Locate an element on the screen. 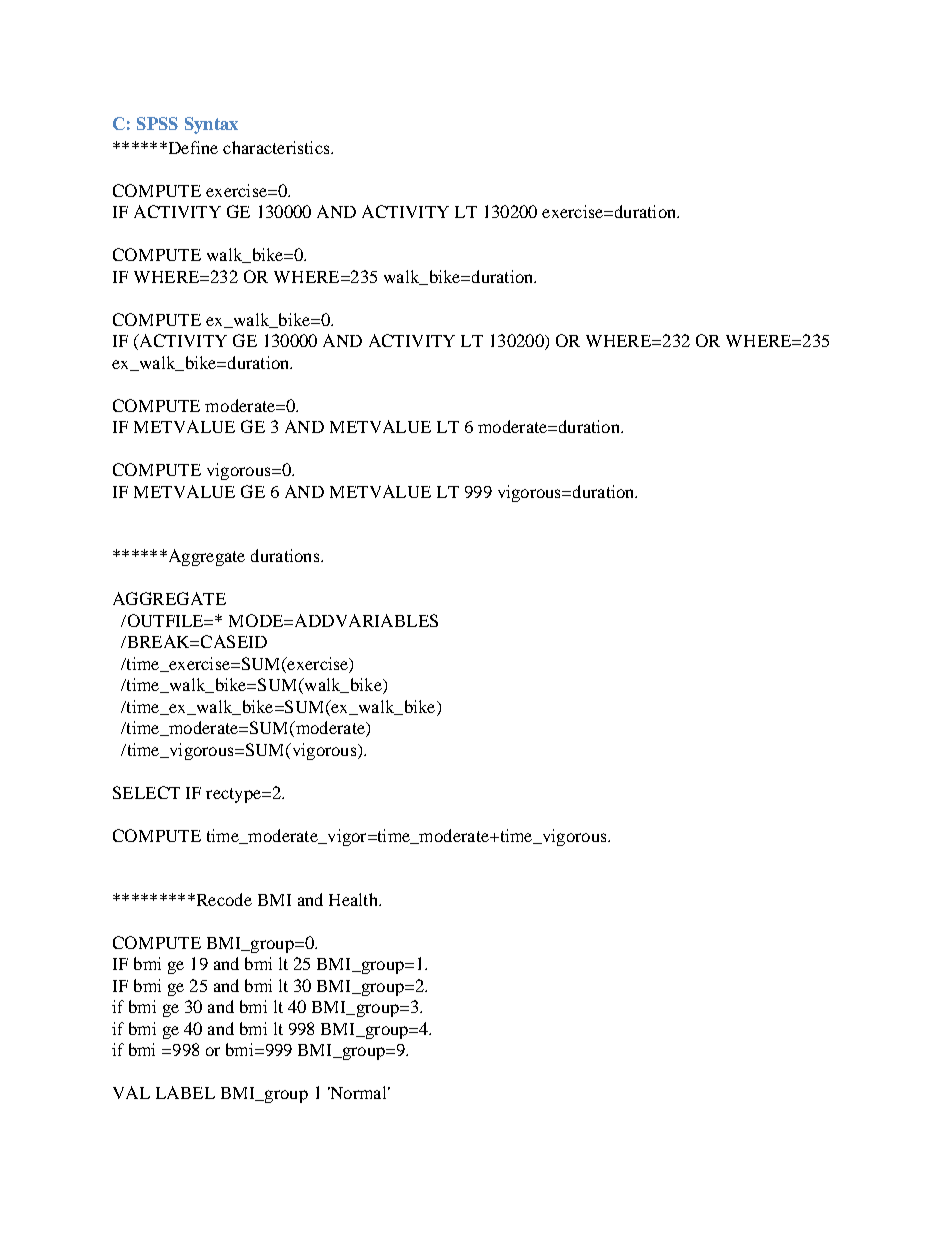 Image resolution: width=952 pixels, height=1233 pixels. SPSS is located at coordinates (157, 123).
